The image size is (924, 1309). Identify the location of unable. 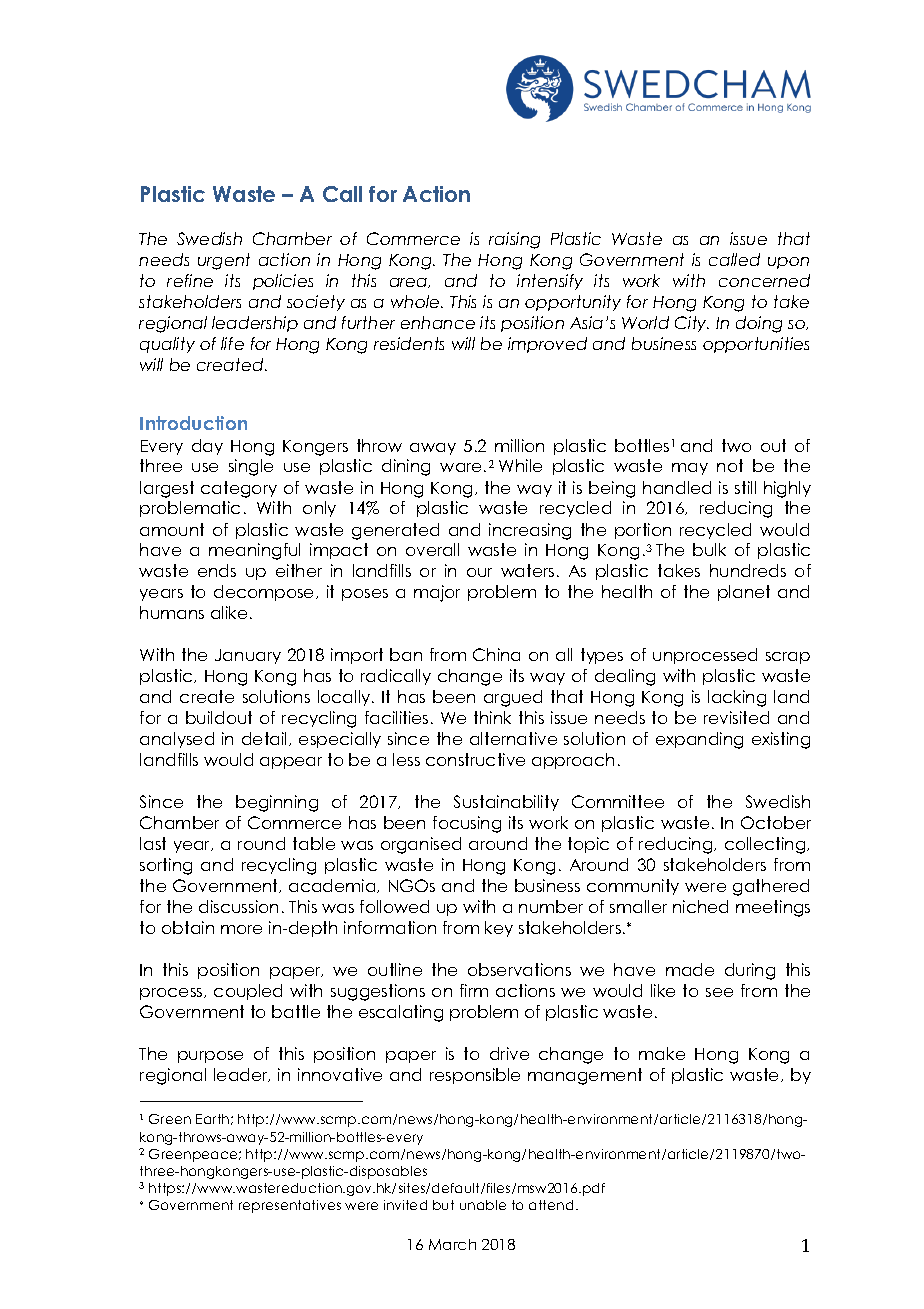
(483, 1205).
